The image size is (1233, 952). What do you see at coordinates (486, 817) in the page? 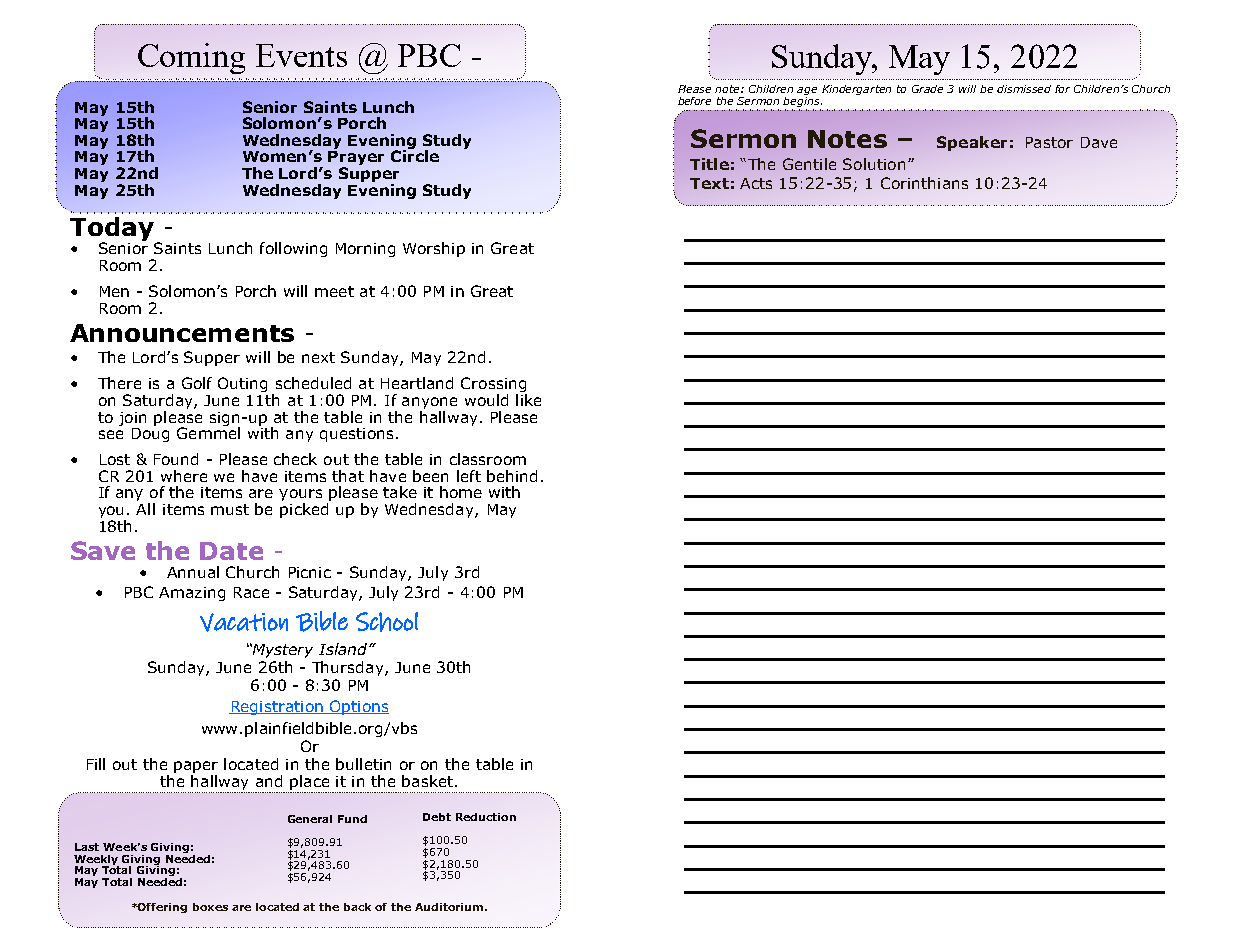
I see `Reduction` at bounding box center [486, 817].
